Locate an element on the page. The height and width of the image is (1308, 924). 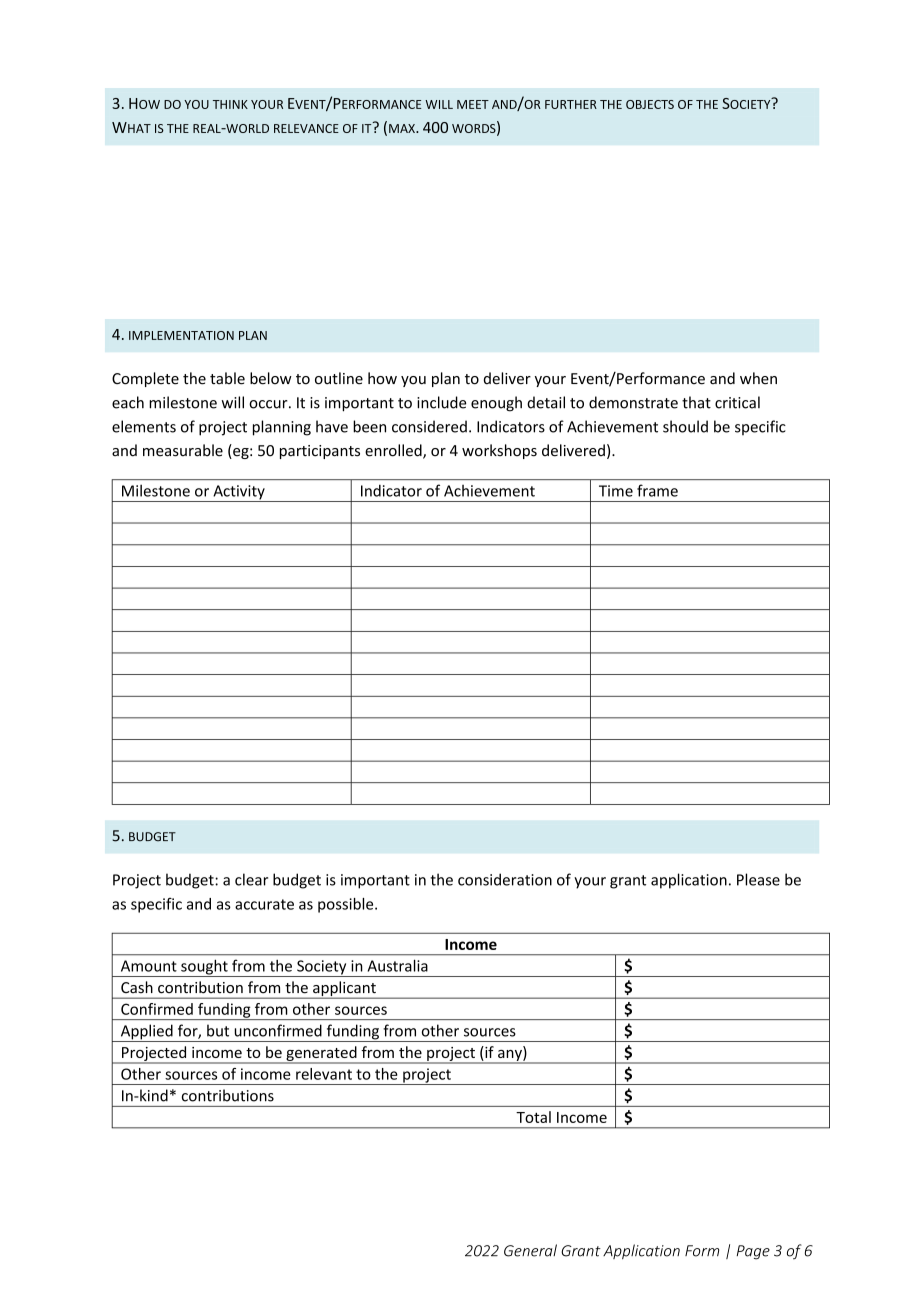
clear is located at coordinates (251, 879).
